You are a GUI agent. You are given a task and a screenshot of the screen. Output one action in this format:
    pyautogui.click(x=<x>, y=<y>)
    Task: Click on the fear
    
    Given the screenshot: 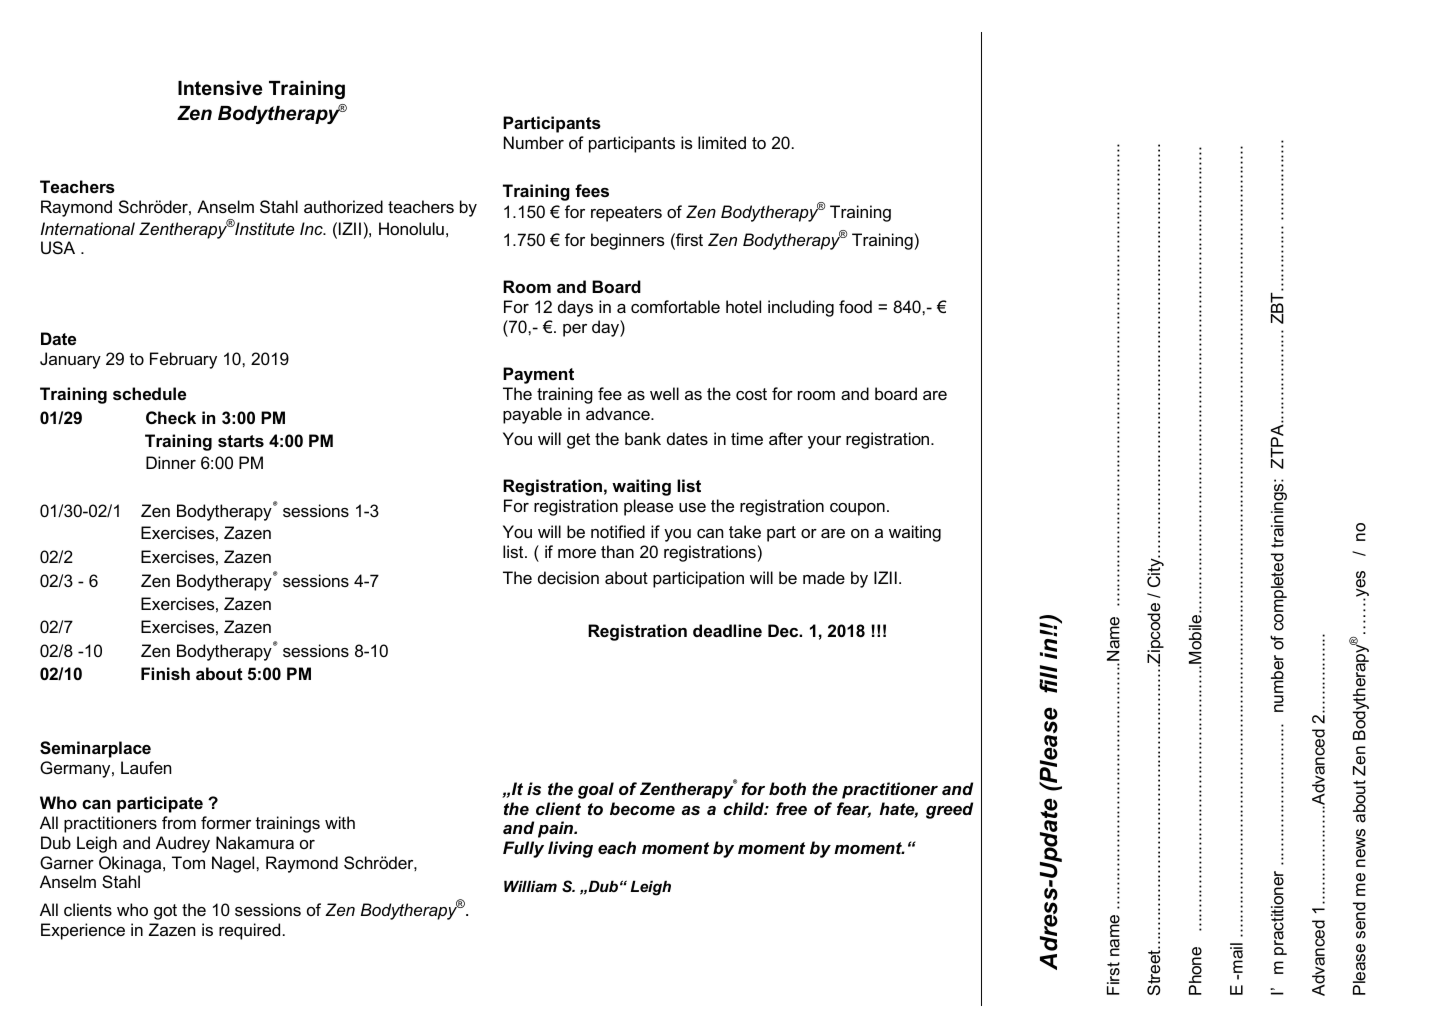 What is the action you would take?
    pyautogui.click(x=854, y=810)
